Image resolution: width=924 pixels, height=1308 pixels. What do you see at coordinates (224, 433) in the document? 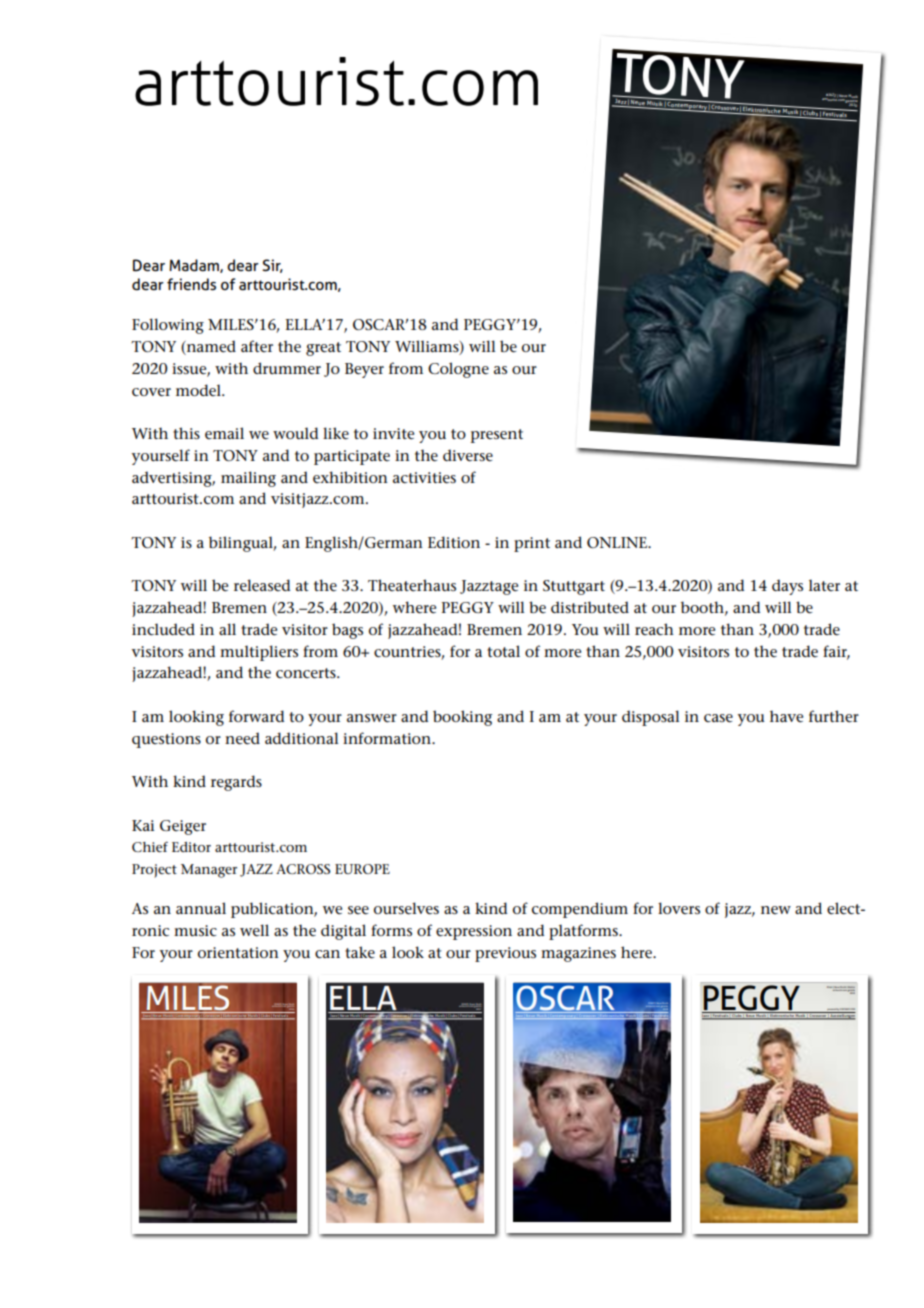
I see `email` at bounding box center [224, 433].
